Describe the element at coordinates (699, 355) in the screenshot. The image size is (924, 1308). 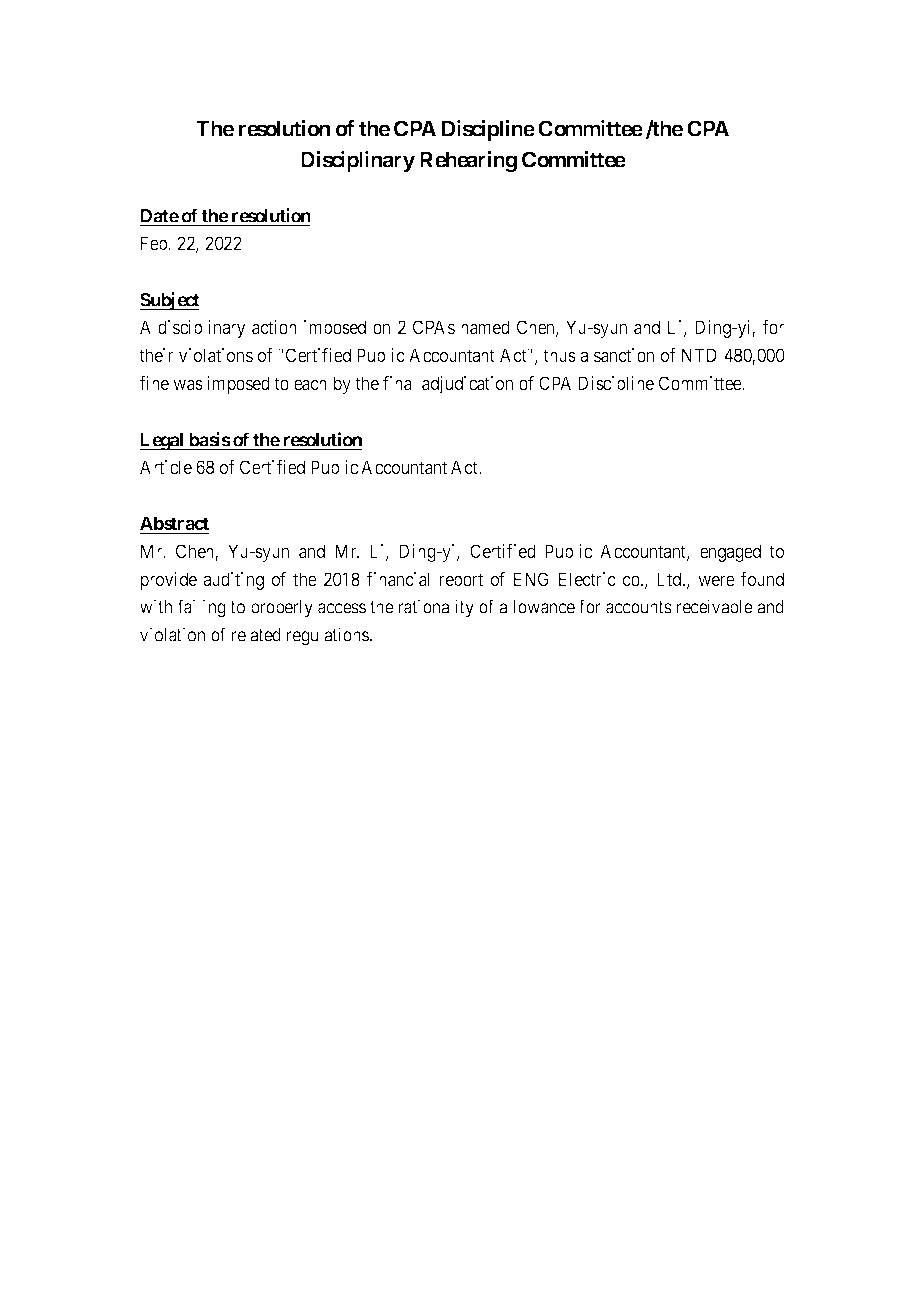
I see `NTD` at that location.
